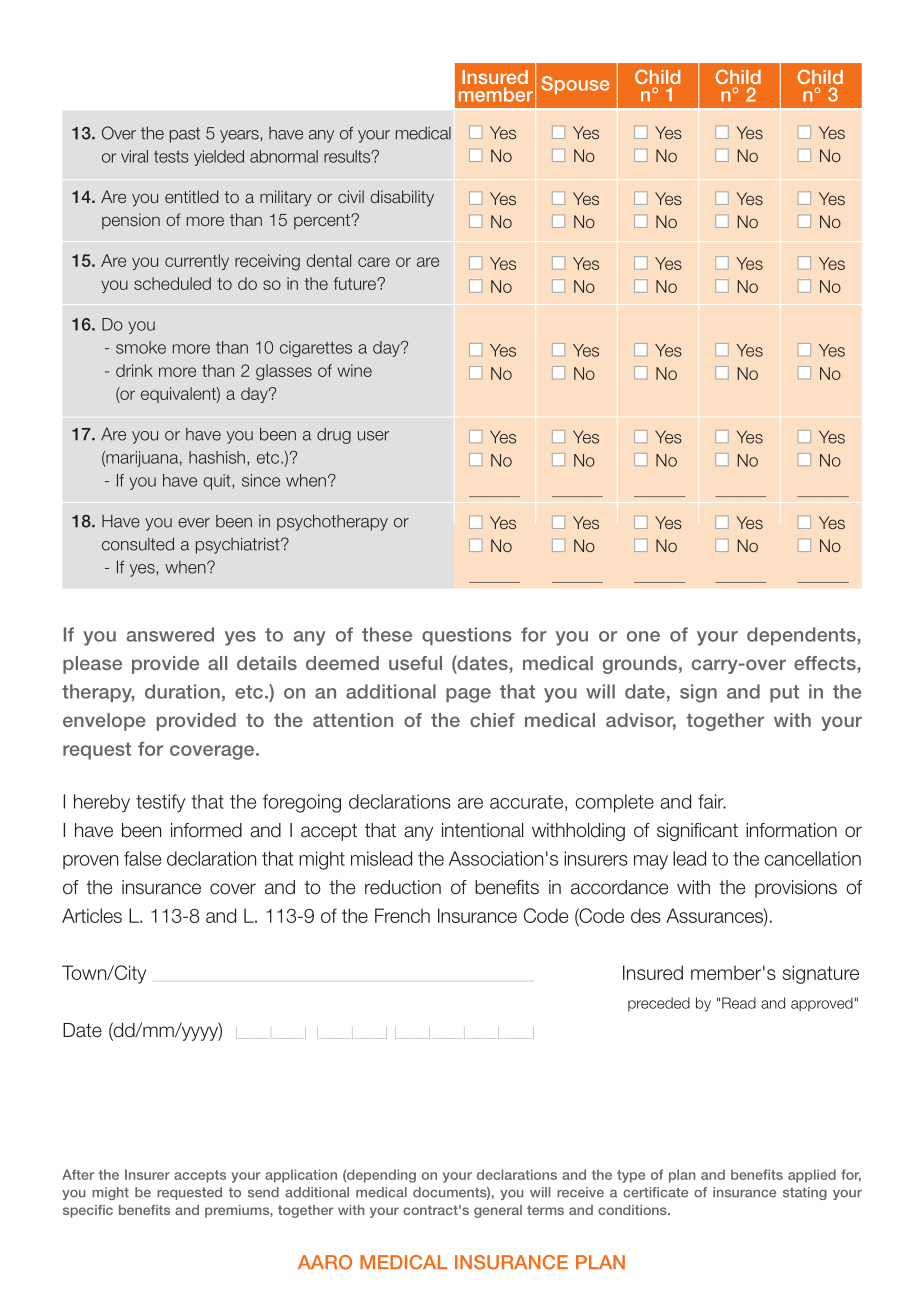  Describe the element at coordinates (160, 803) in the image. I see `testify` at that location.
